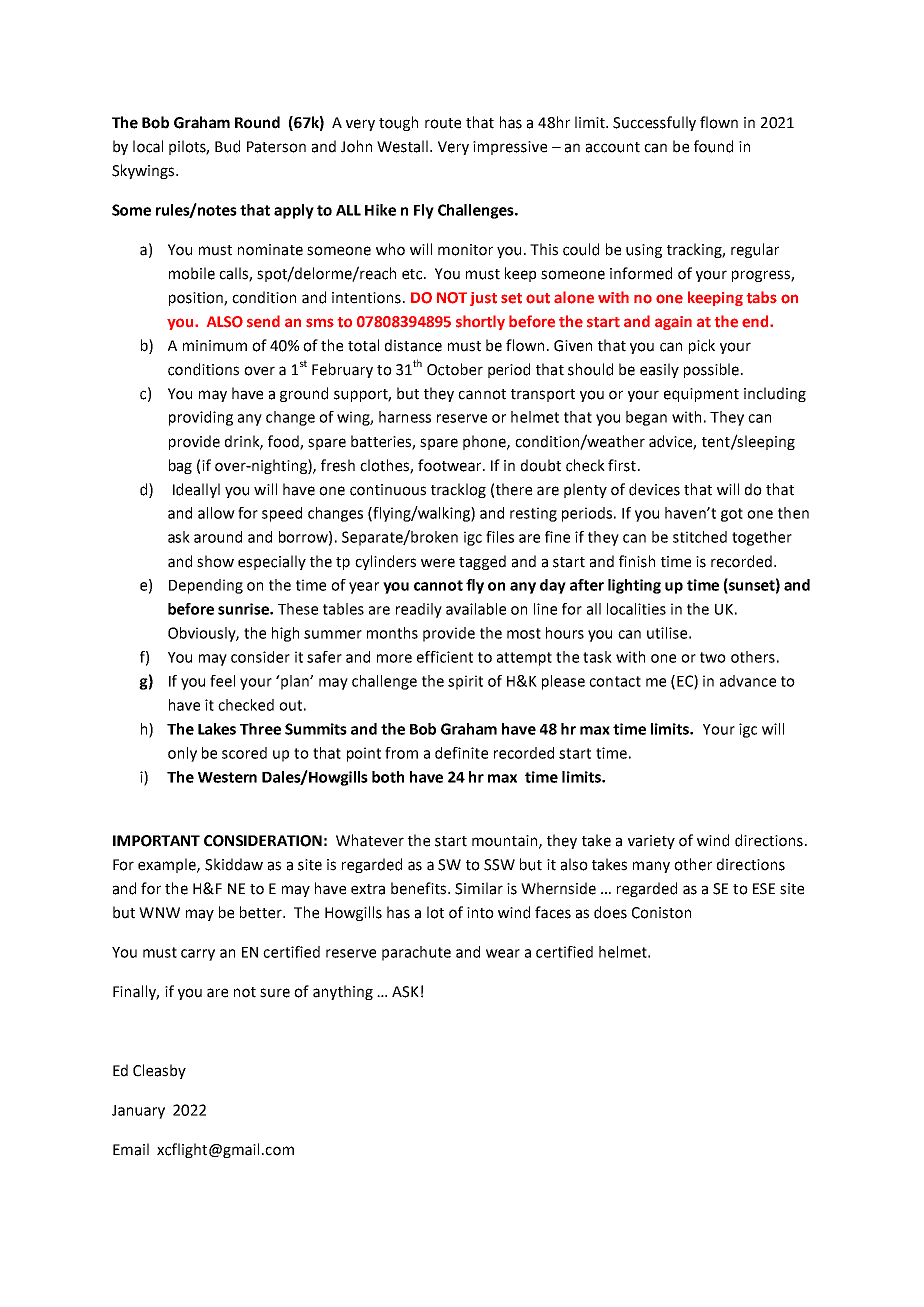 The image size is (924, 1307). I want to click on Bud, so click(227, 146).
